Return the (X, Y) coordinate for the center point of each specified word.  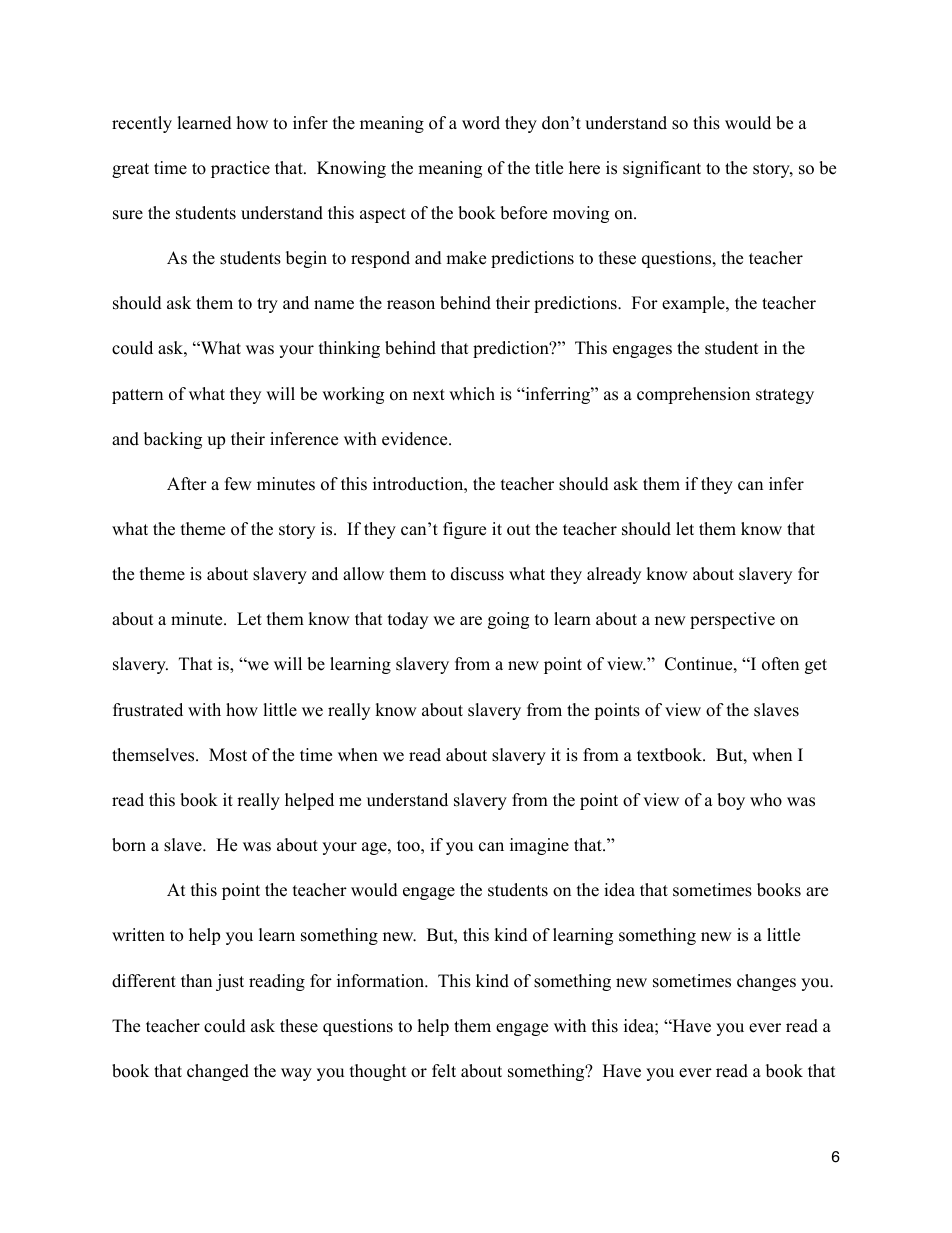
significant (662, 169)
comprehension (693, 395)
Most (228, 755)
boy (731, 801)
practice (240, 169)
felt (444, 1071)
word (481, 123)
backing (173, 440)
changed (218, 1072)
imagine (539, 846)
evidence (416, 439)
